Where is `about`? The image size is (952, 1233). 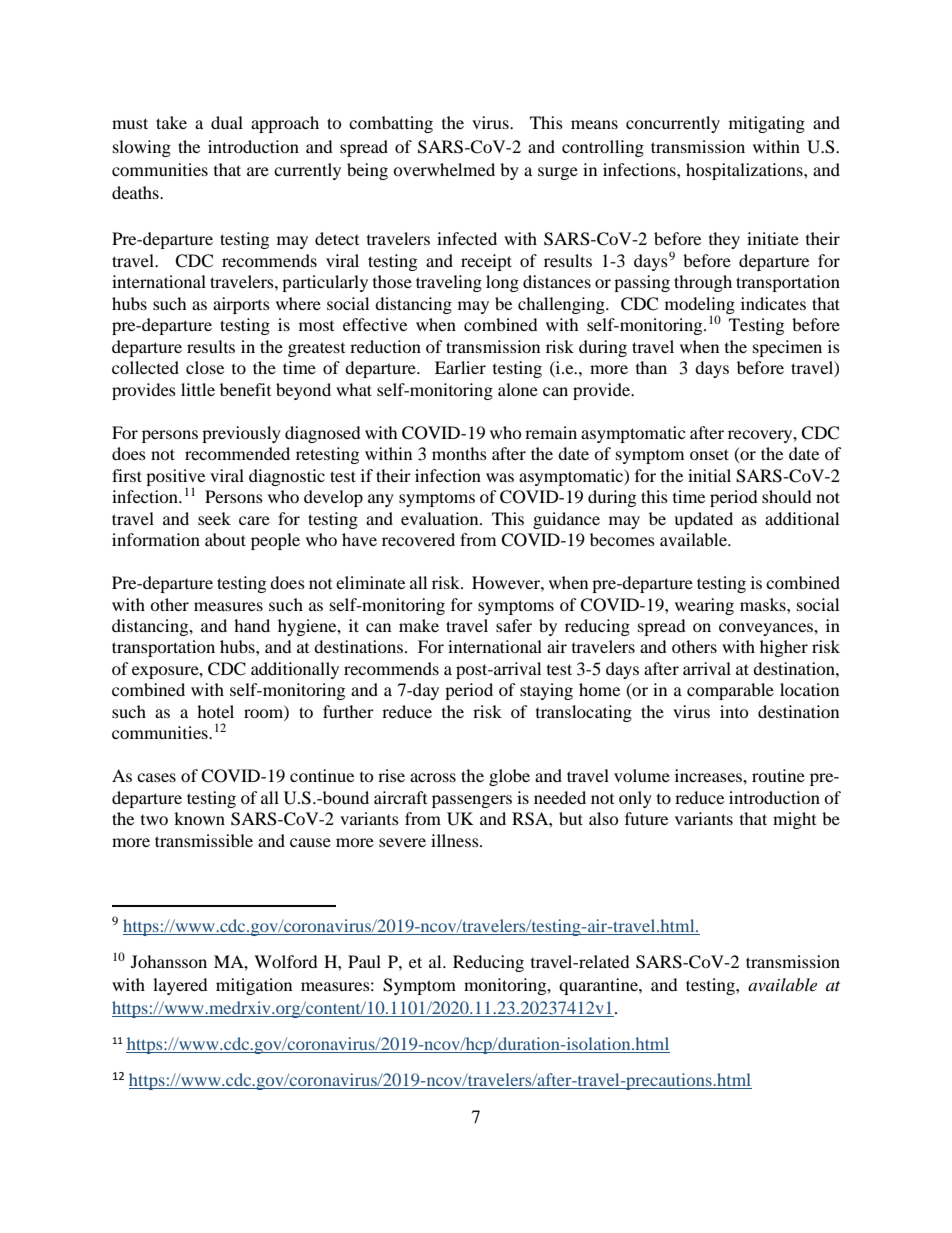
about is located at coordinates (225, 539).
